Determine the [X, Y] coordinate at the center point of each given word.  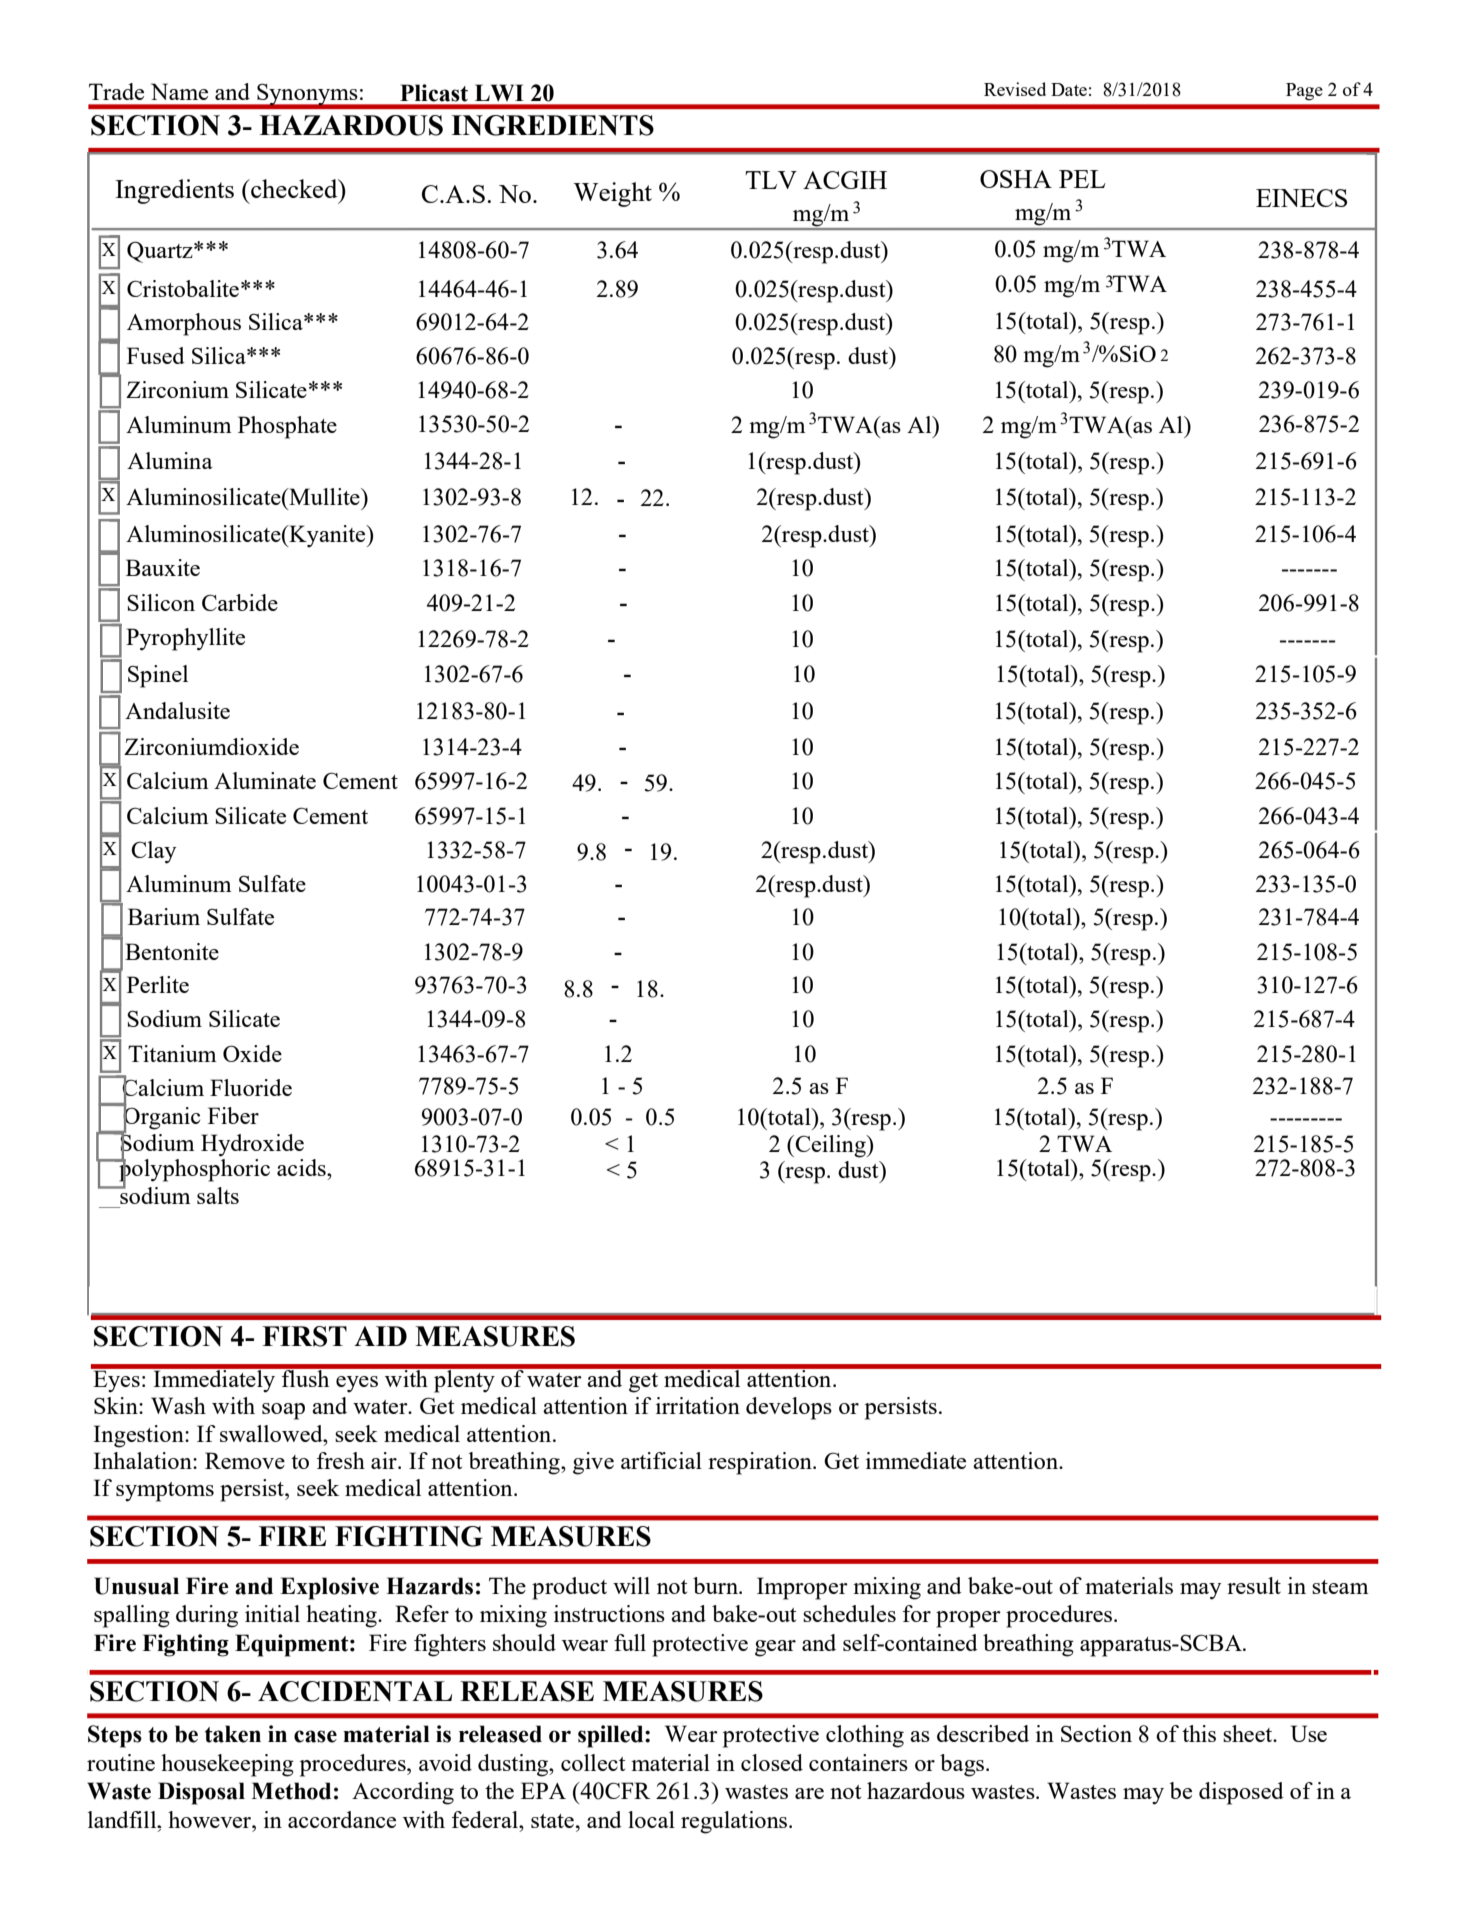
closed [772, 1762]
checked [294, 188]
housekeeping [227, 1765]
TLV [771, 180]
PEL [1082, 179]
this [1199, 1733]
